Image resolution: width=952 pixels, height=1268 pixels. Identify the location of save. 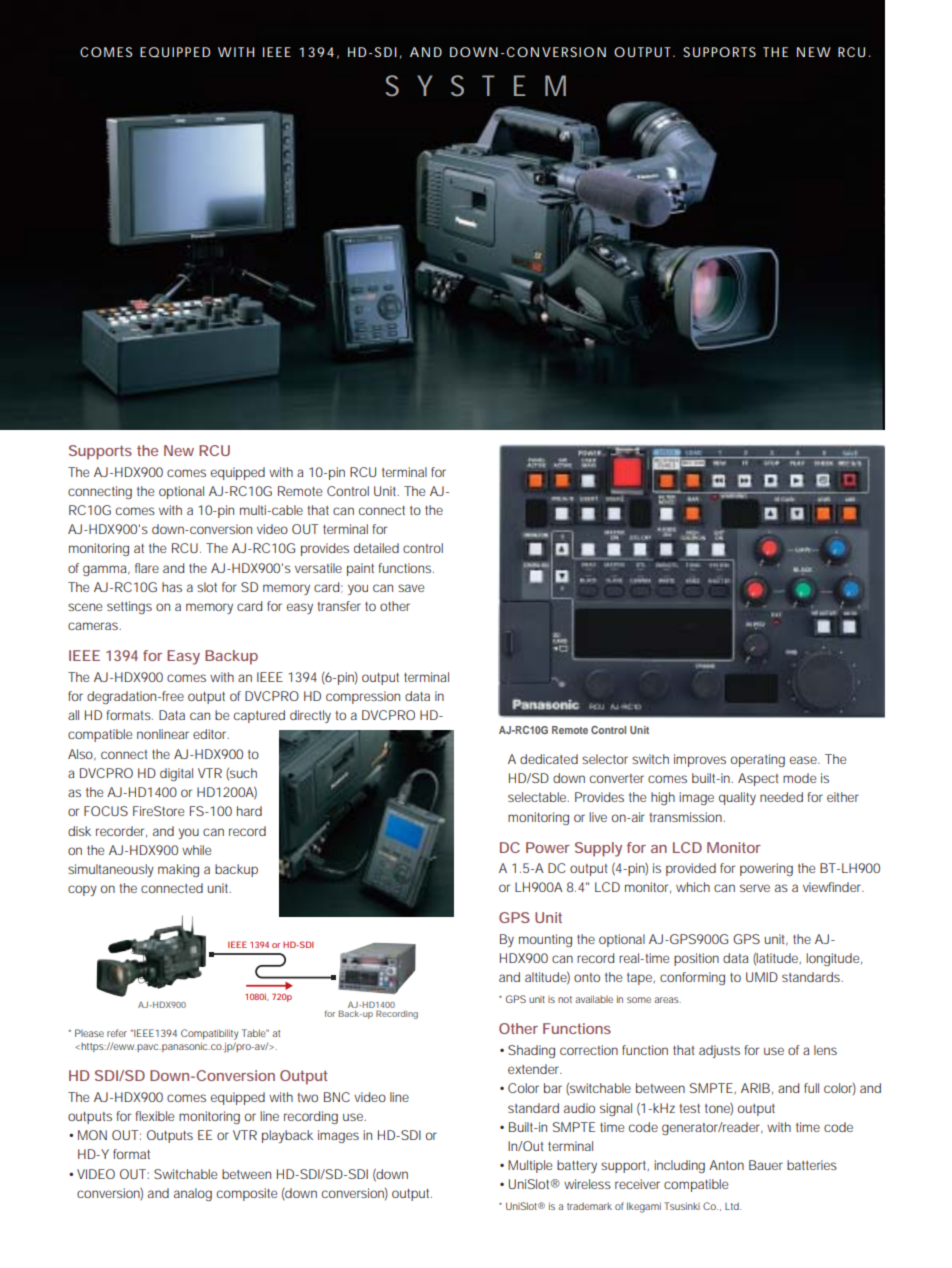
(411, 588).
